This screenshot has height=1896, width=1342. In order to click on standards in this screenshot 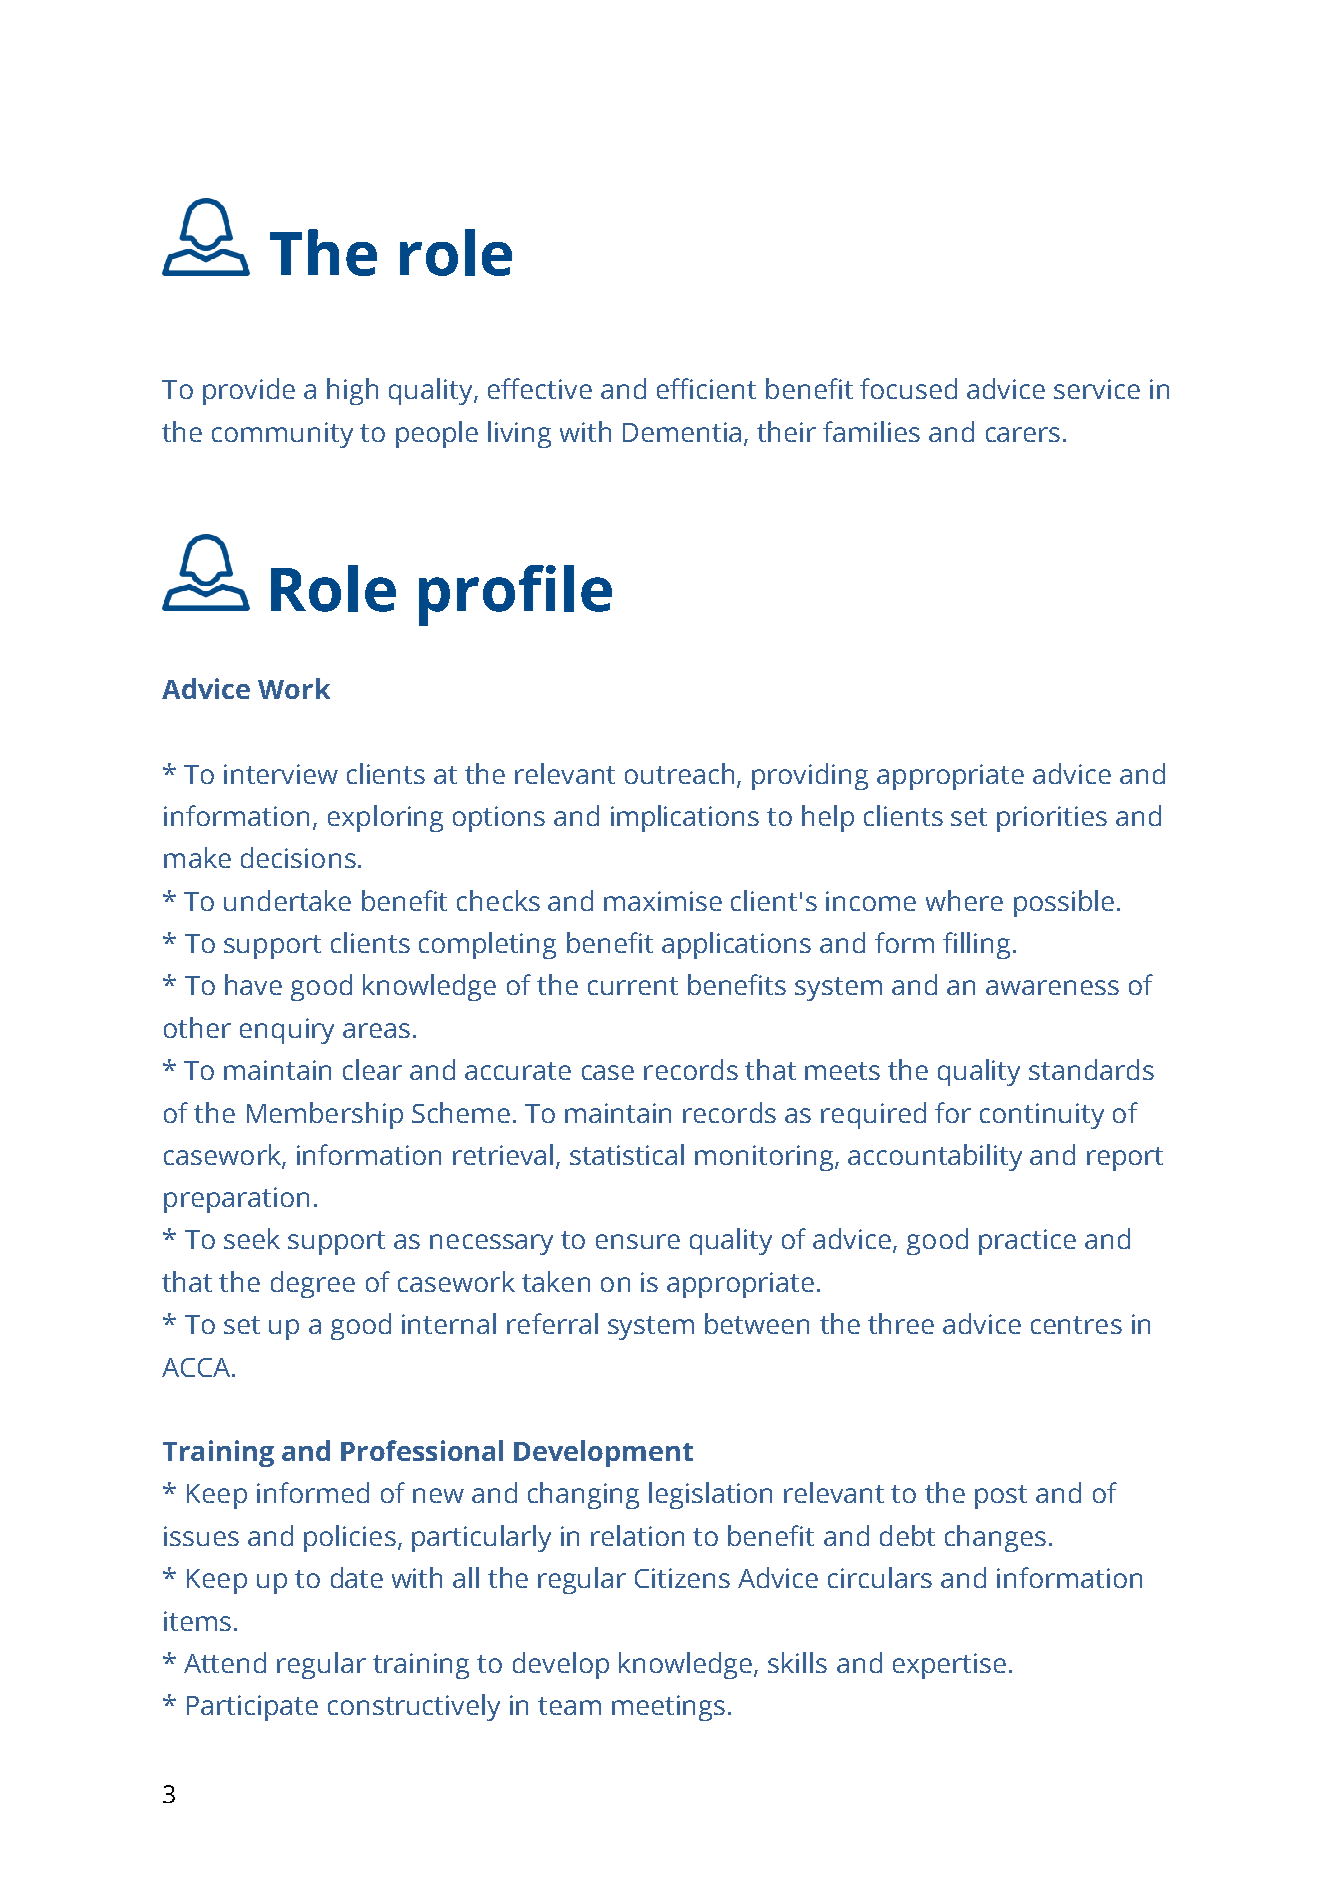, I will do `click(1091, 1069)`.
